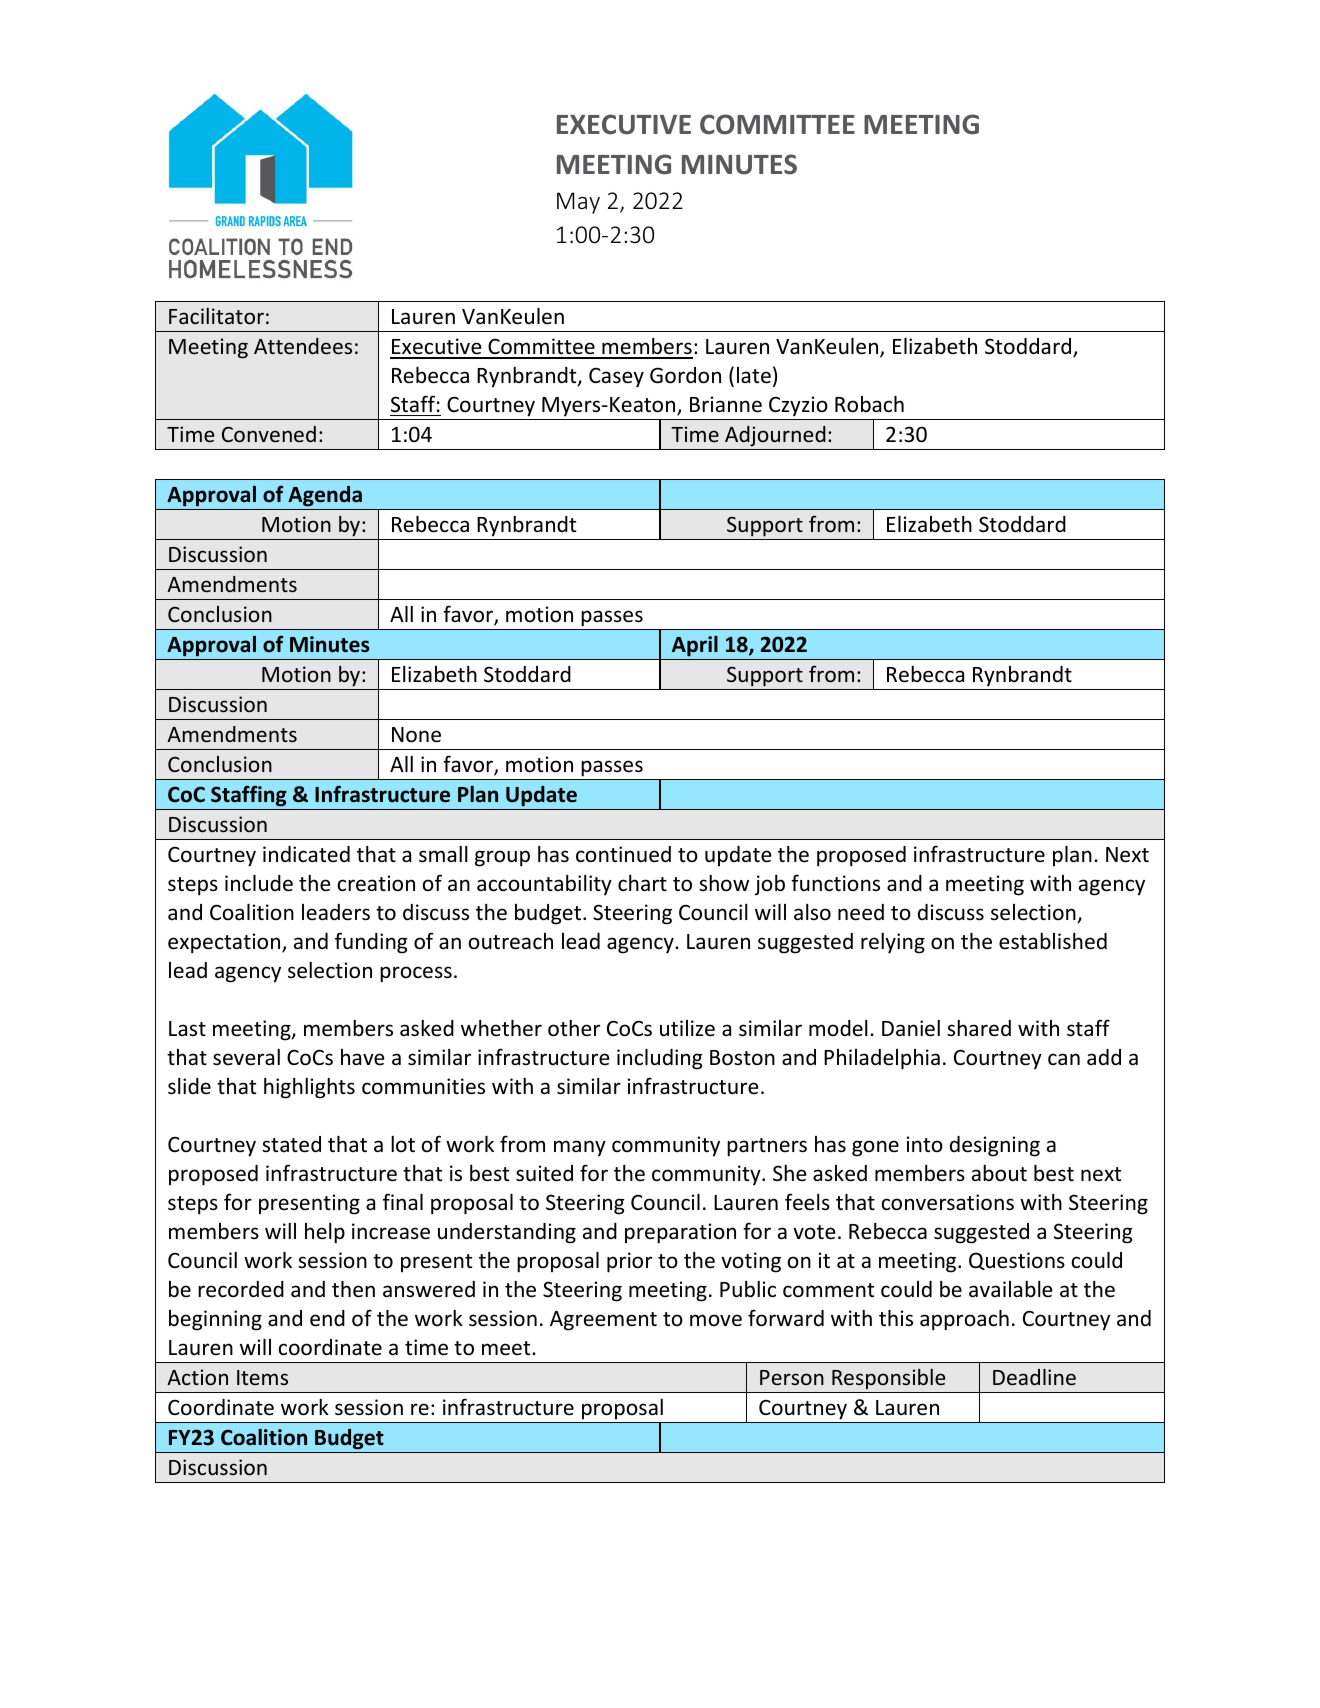  I want to click on Items, so click(262, 1377).
